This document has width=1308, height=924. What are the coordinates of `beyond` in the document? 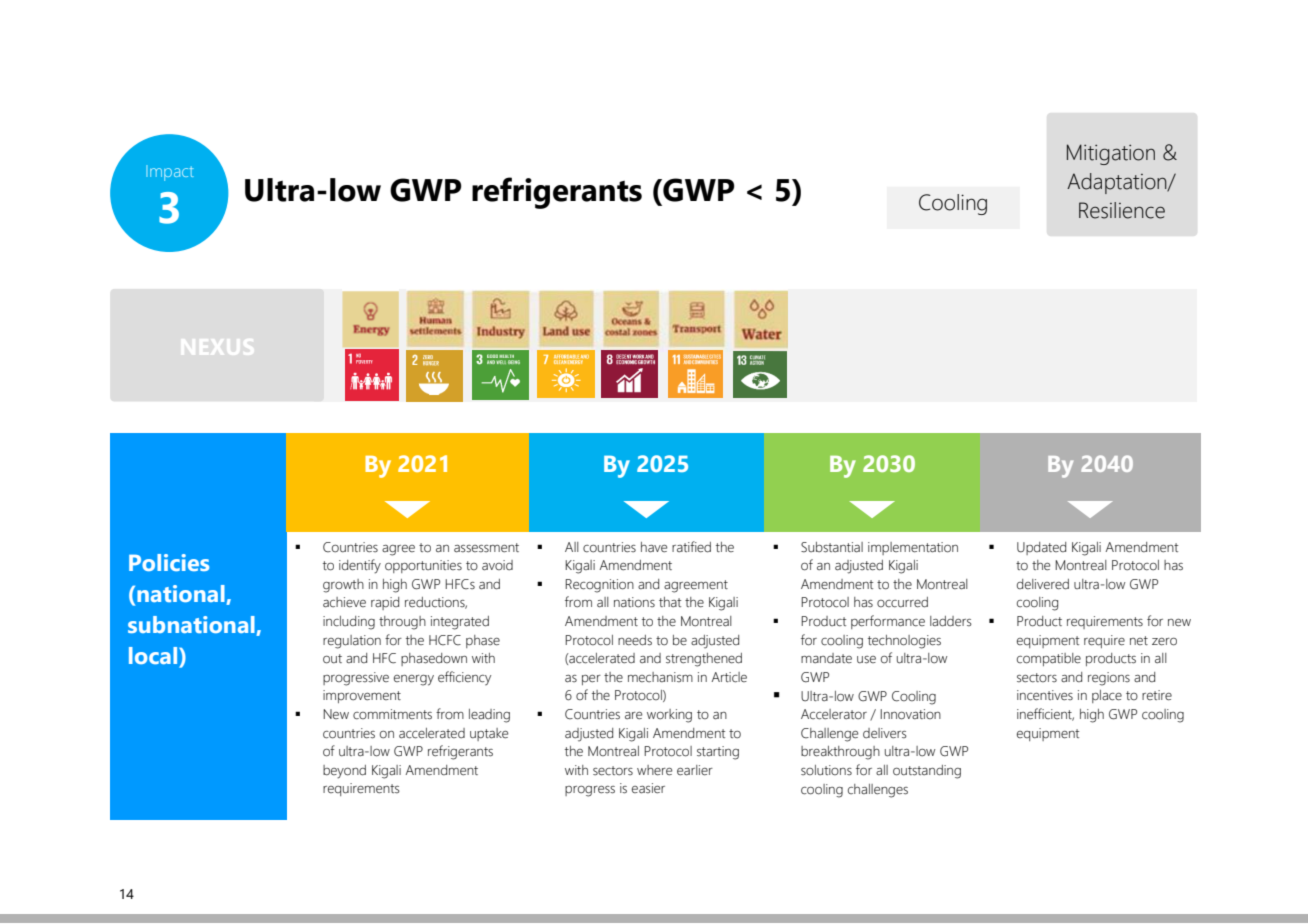 It's located at (344, 772).
